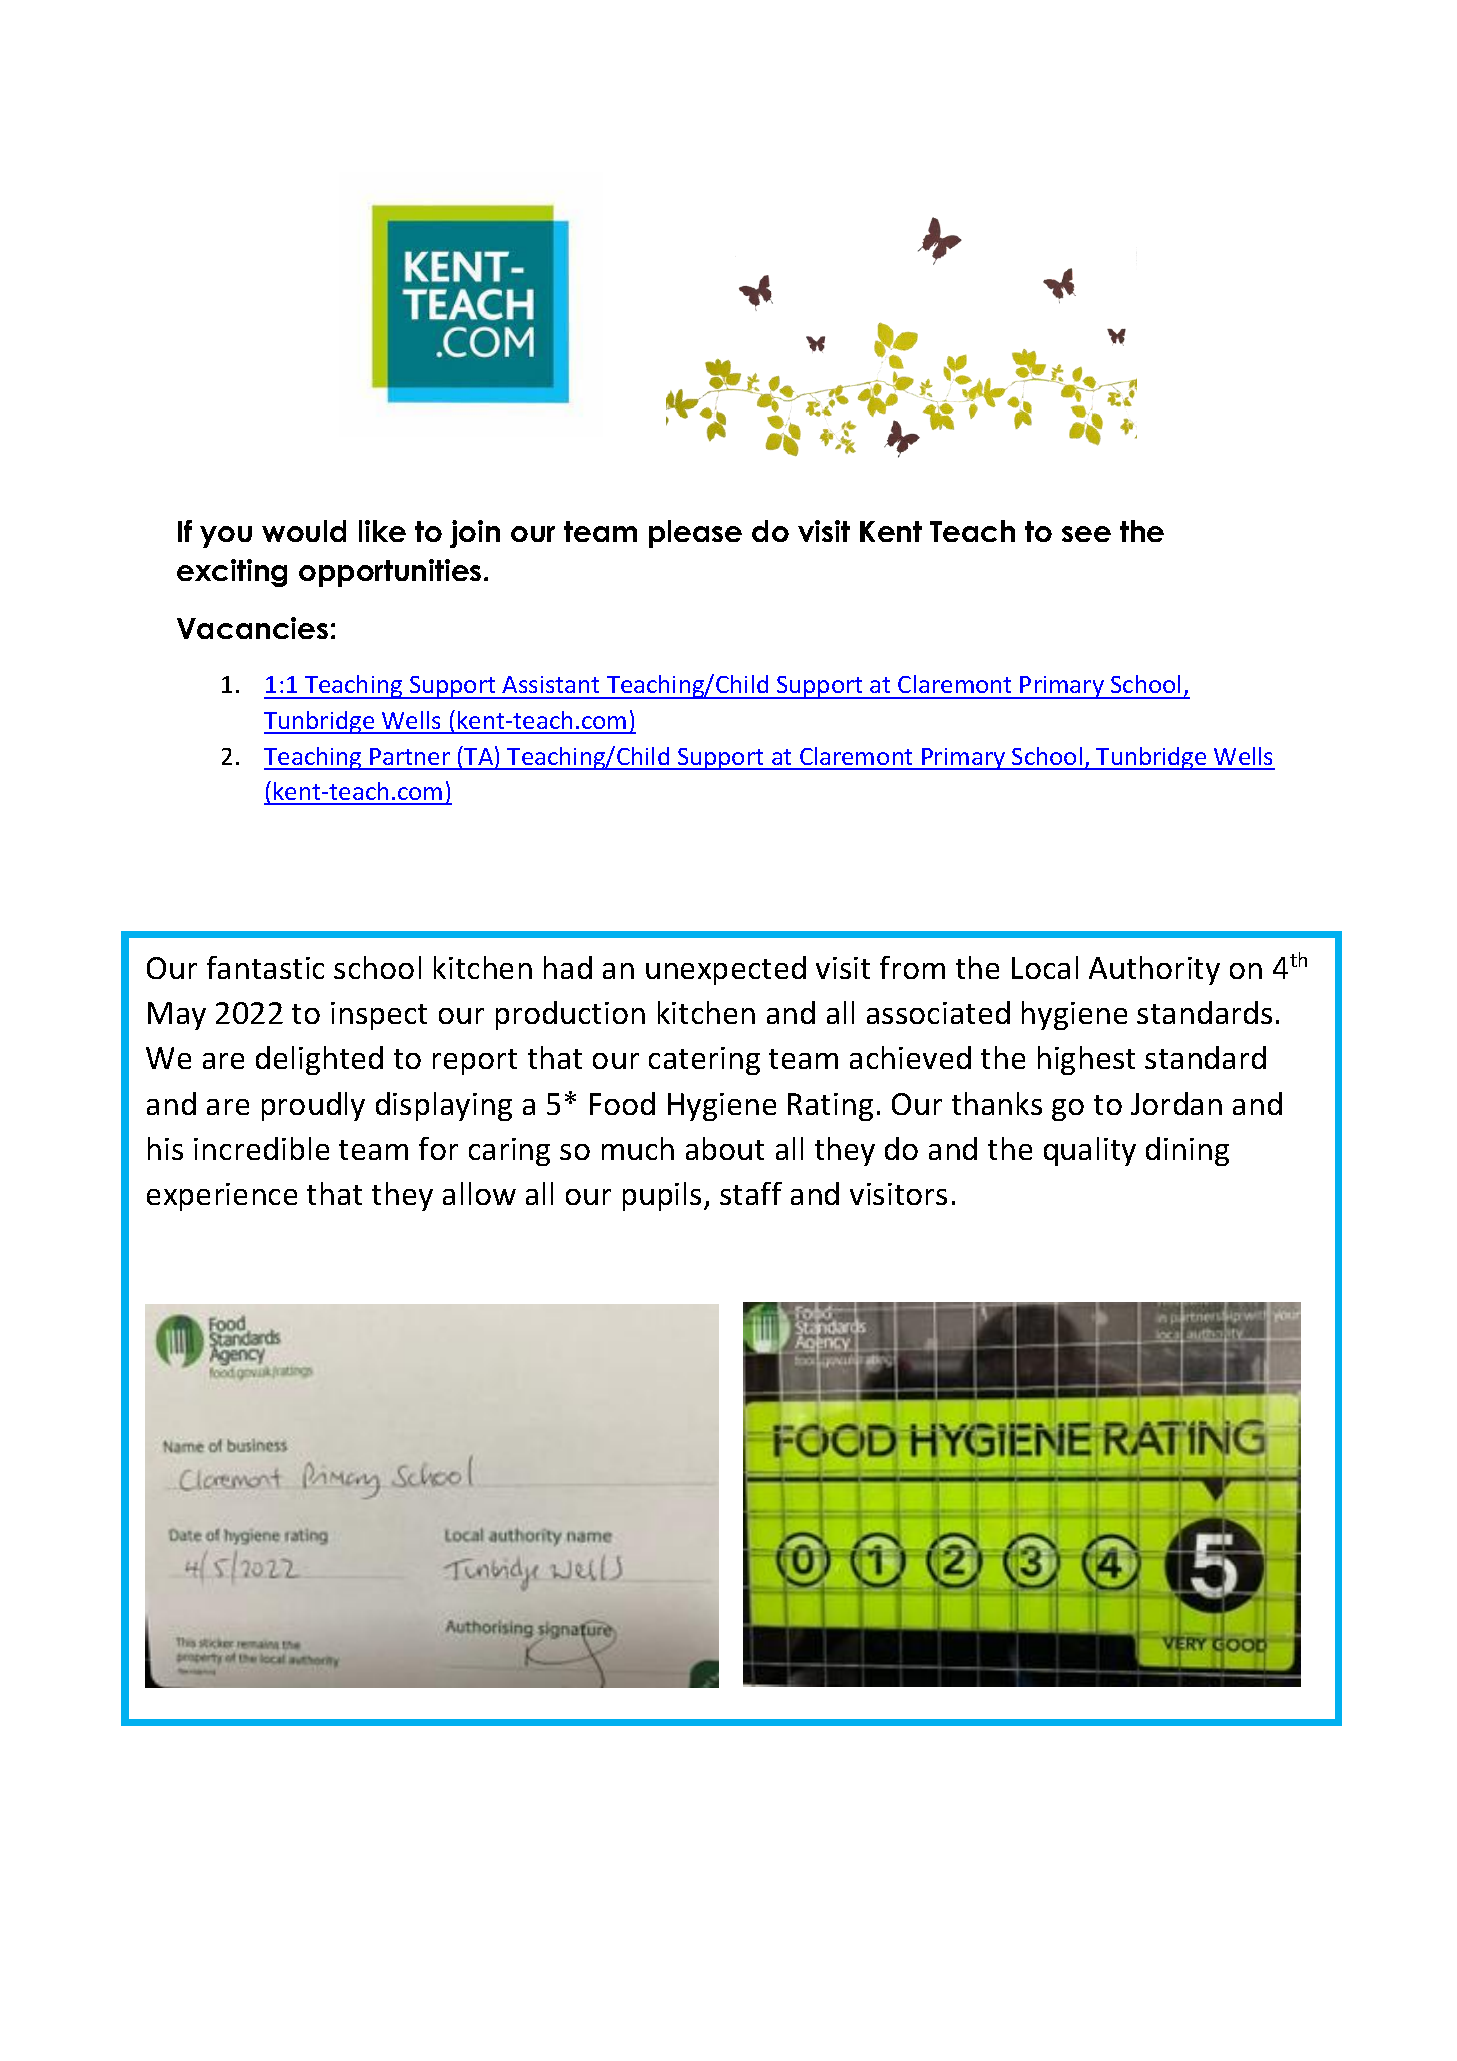  Describe the element at coordinates (1086, 534) in the page. I see `see` at that location.
